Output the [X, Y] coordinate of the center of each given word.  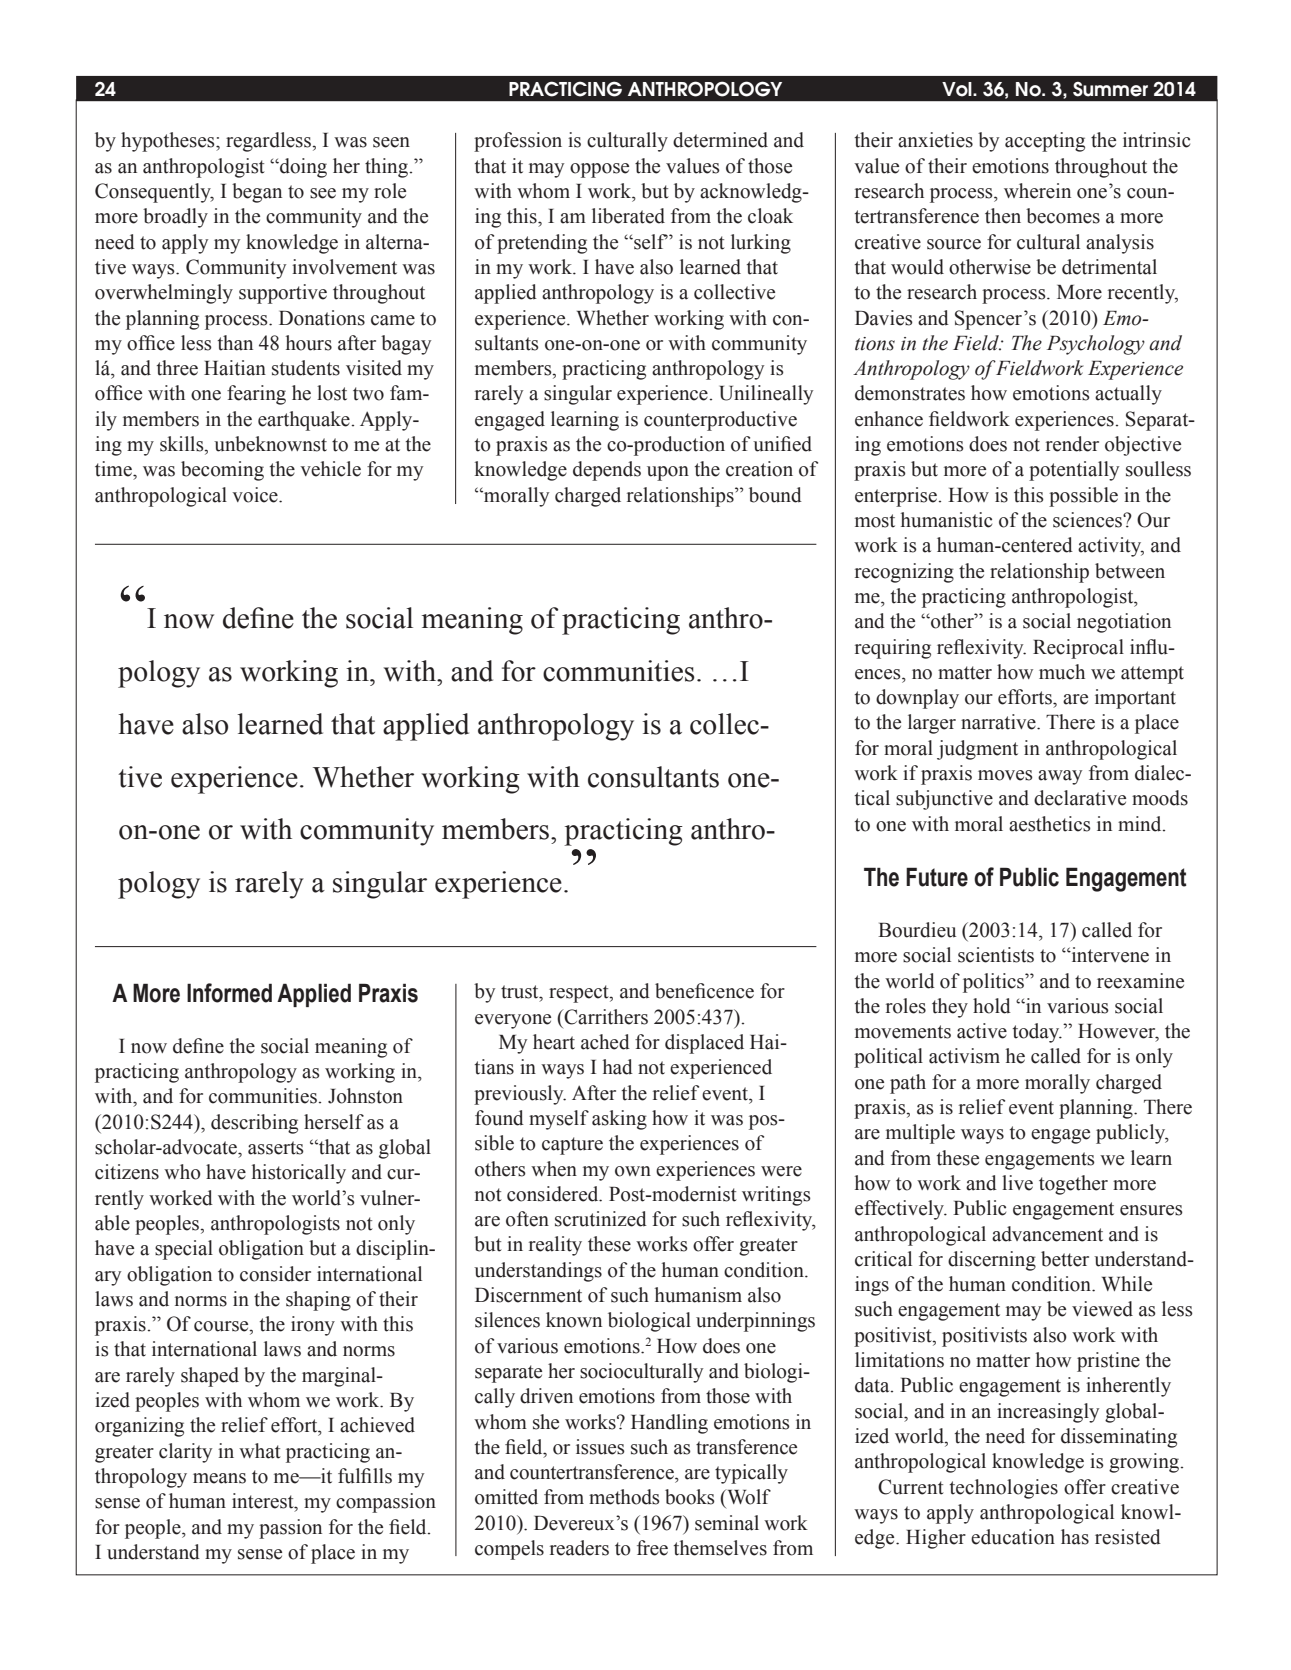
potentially [1074, 471]
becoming [222, 471]
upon [668, 473]
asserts [276, 1148]
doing [302, 168]
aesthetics [1050, 824]
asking [619, 1120]
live [1017, 1183]
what [260, 1451]
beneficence [704, 991]
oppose [599, 170]
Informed [229, 993]
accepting [1045, 142]
